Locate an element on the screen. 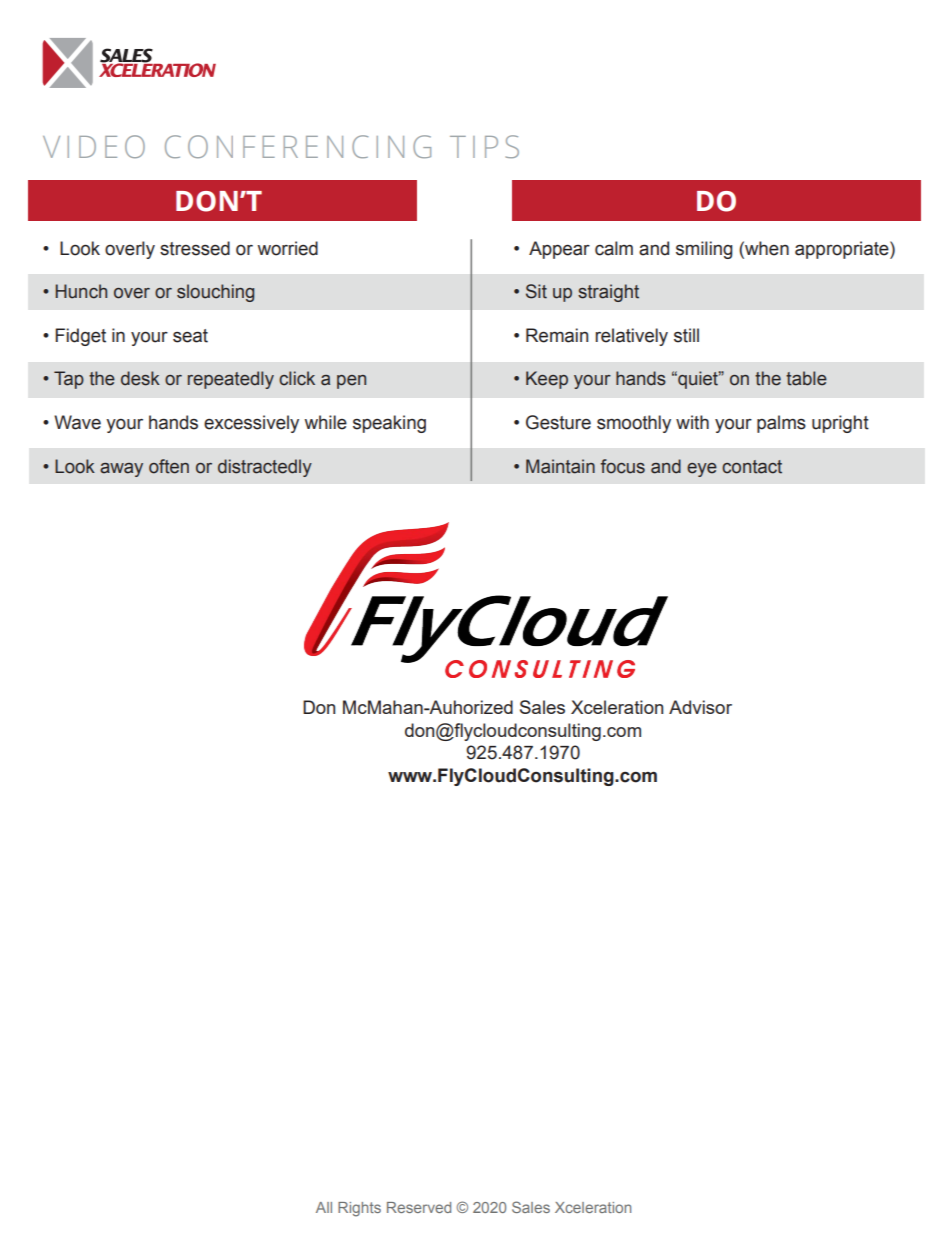  VIDEO is located at coordinates (94, 146).
